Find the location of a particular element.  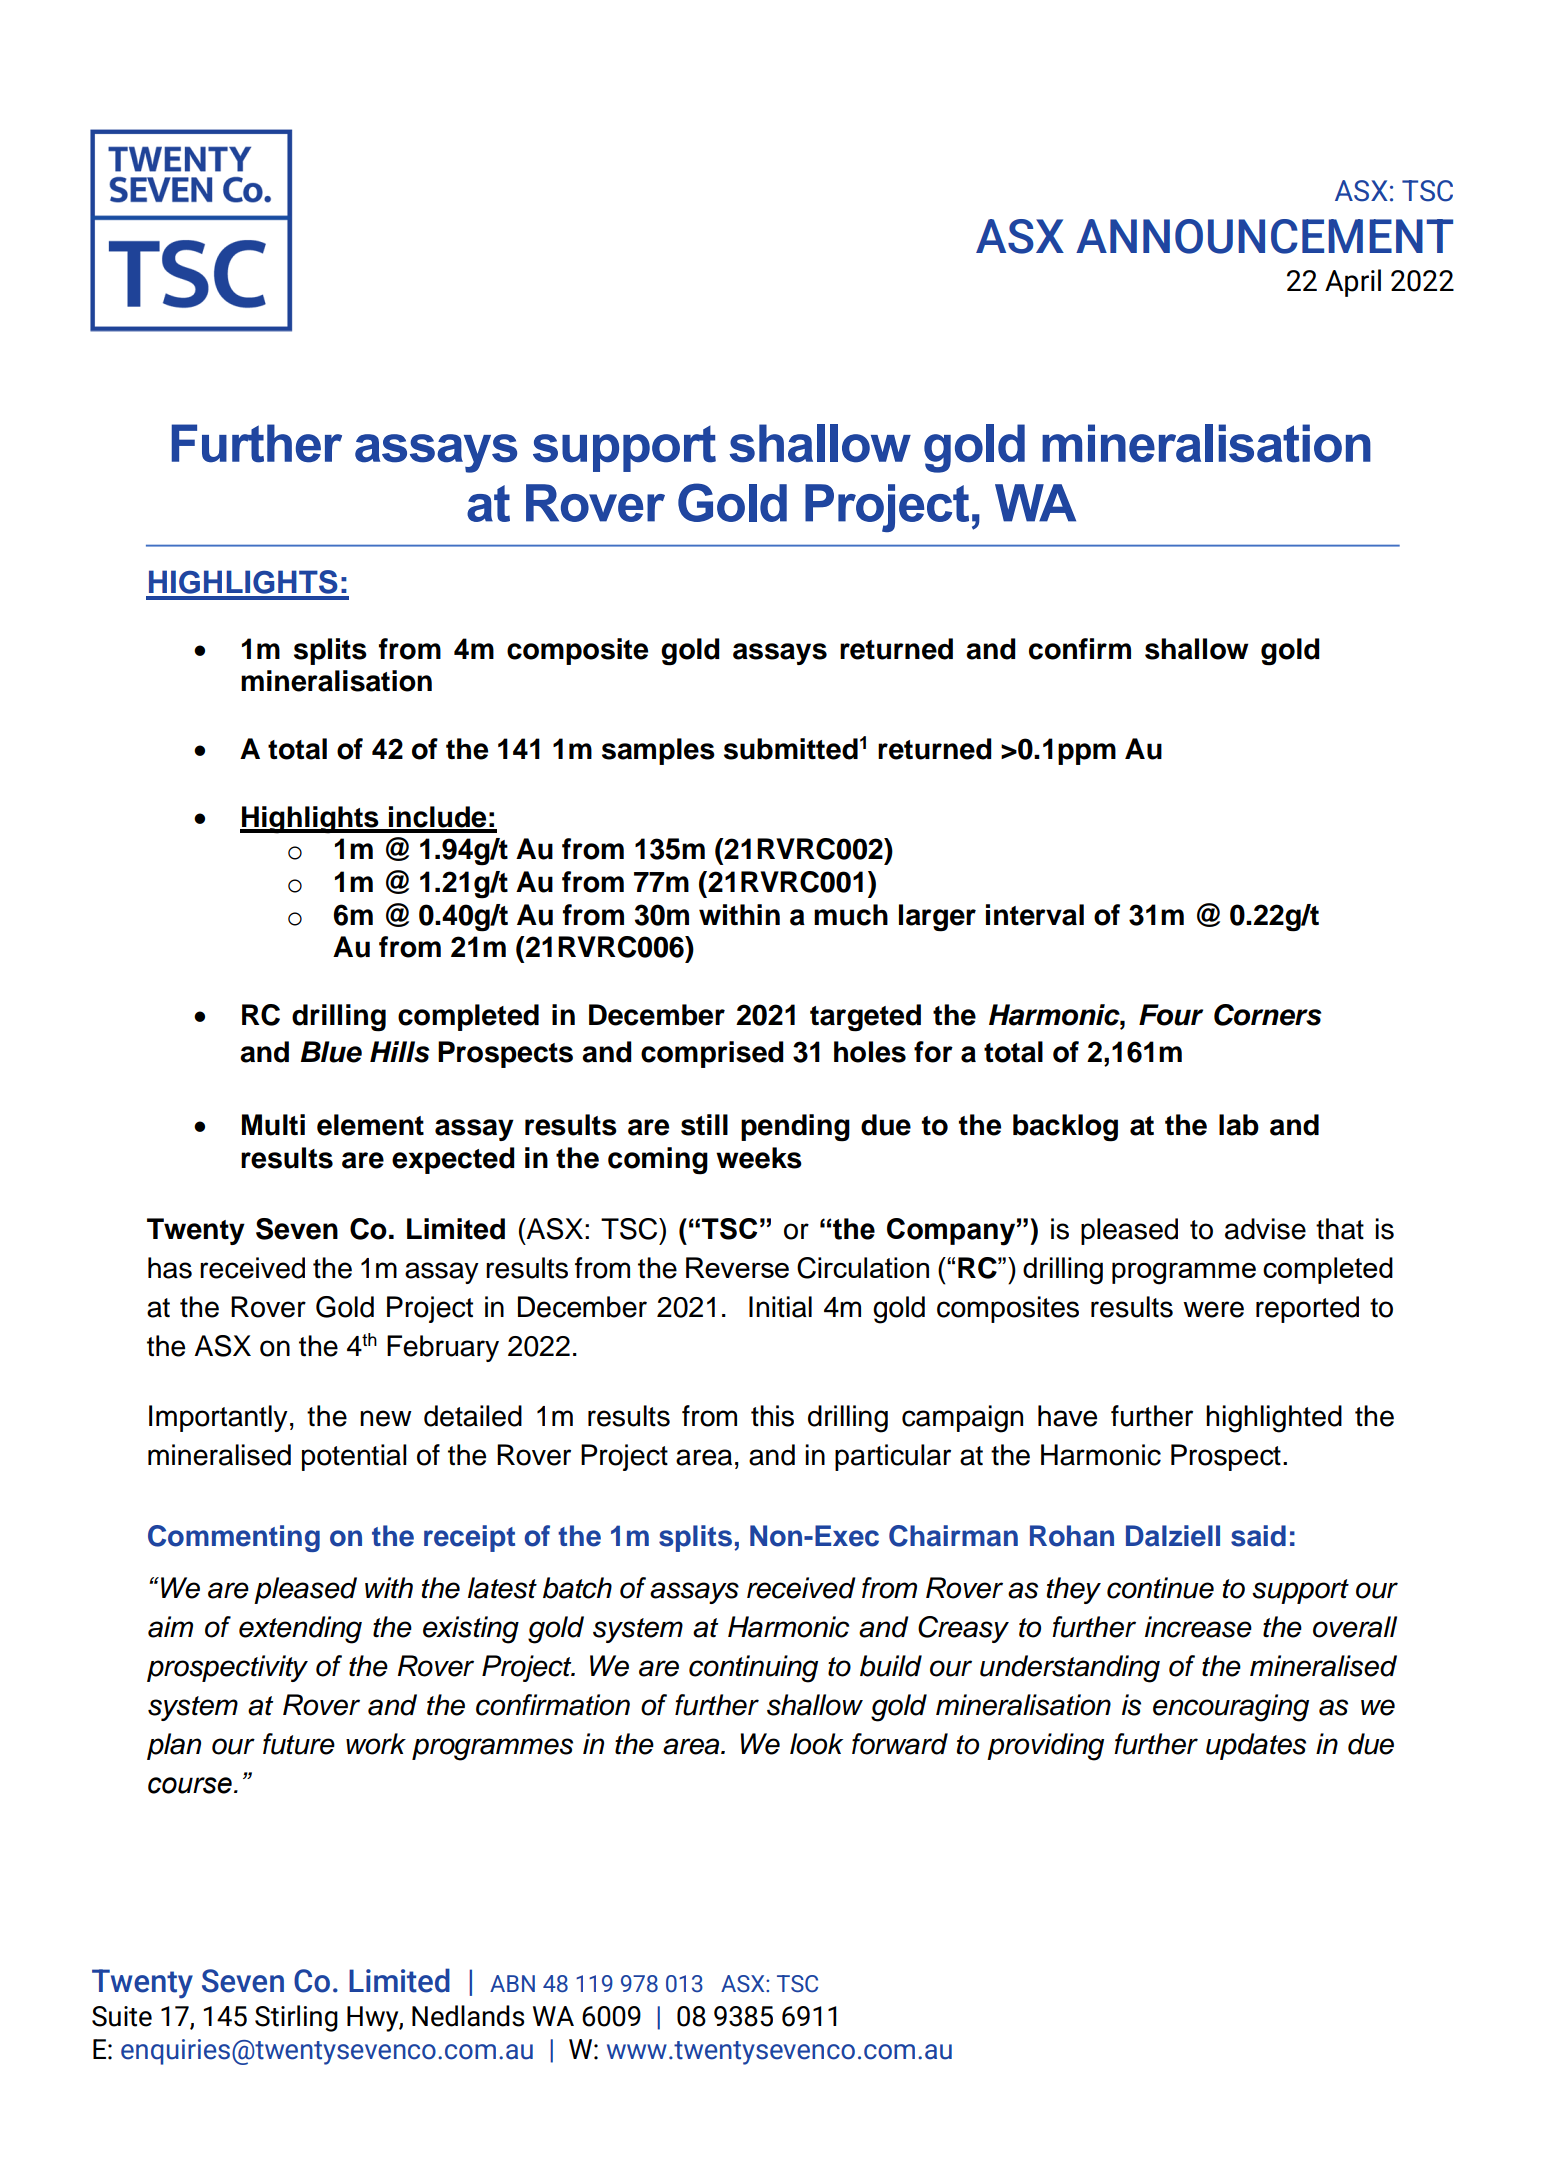

highlighted is located at coordinates (1274, 1419).
